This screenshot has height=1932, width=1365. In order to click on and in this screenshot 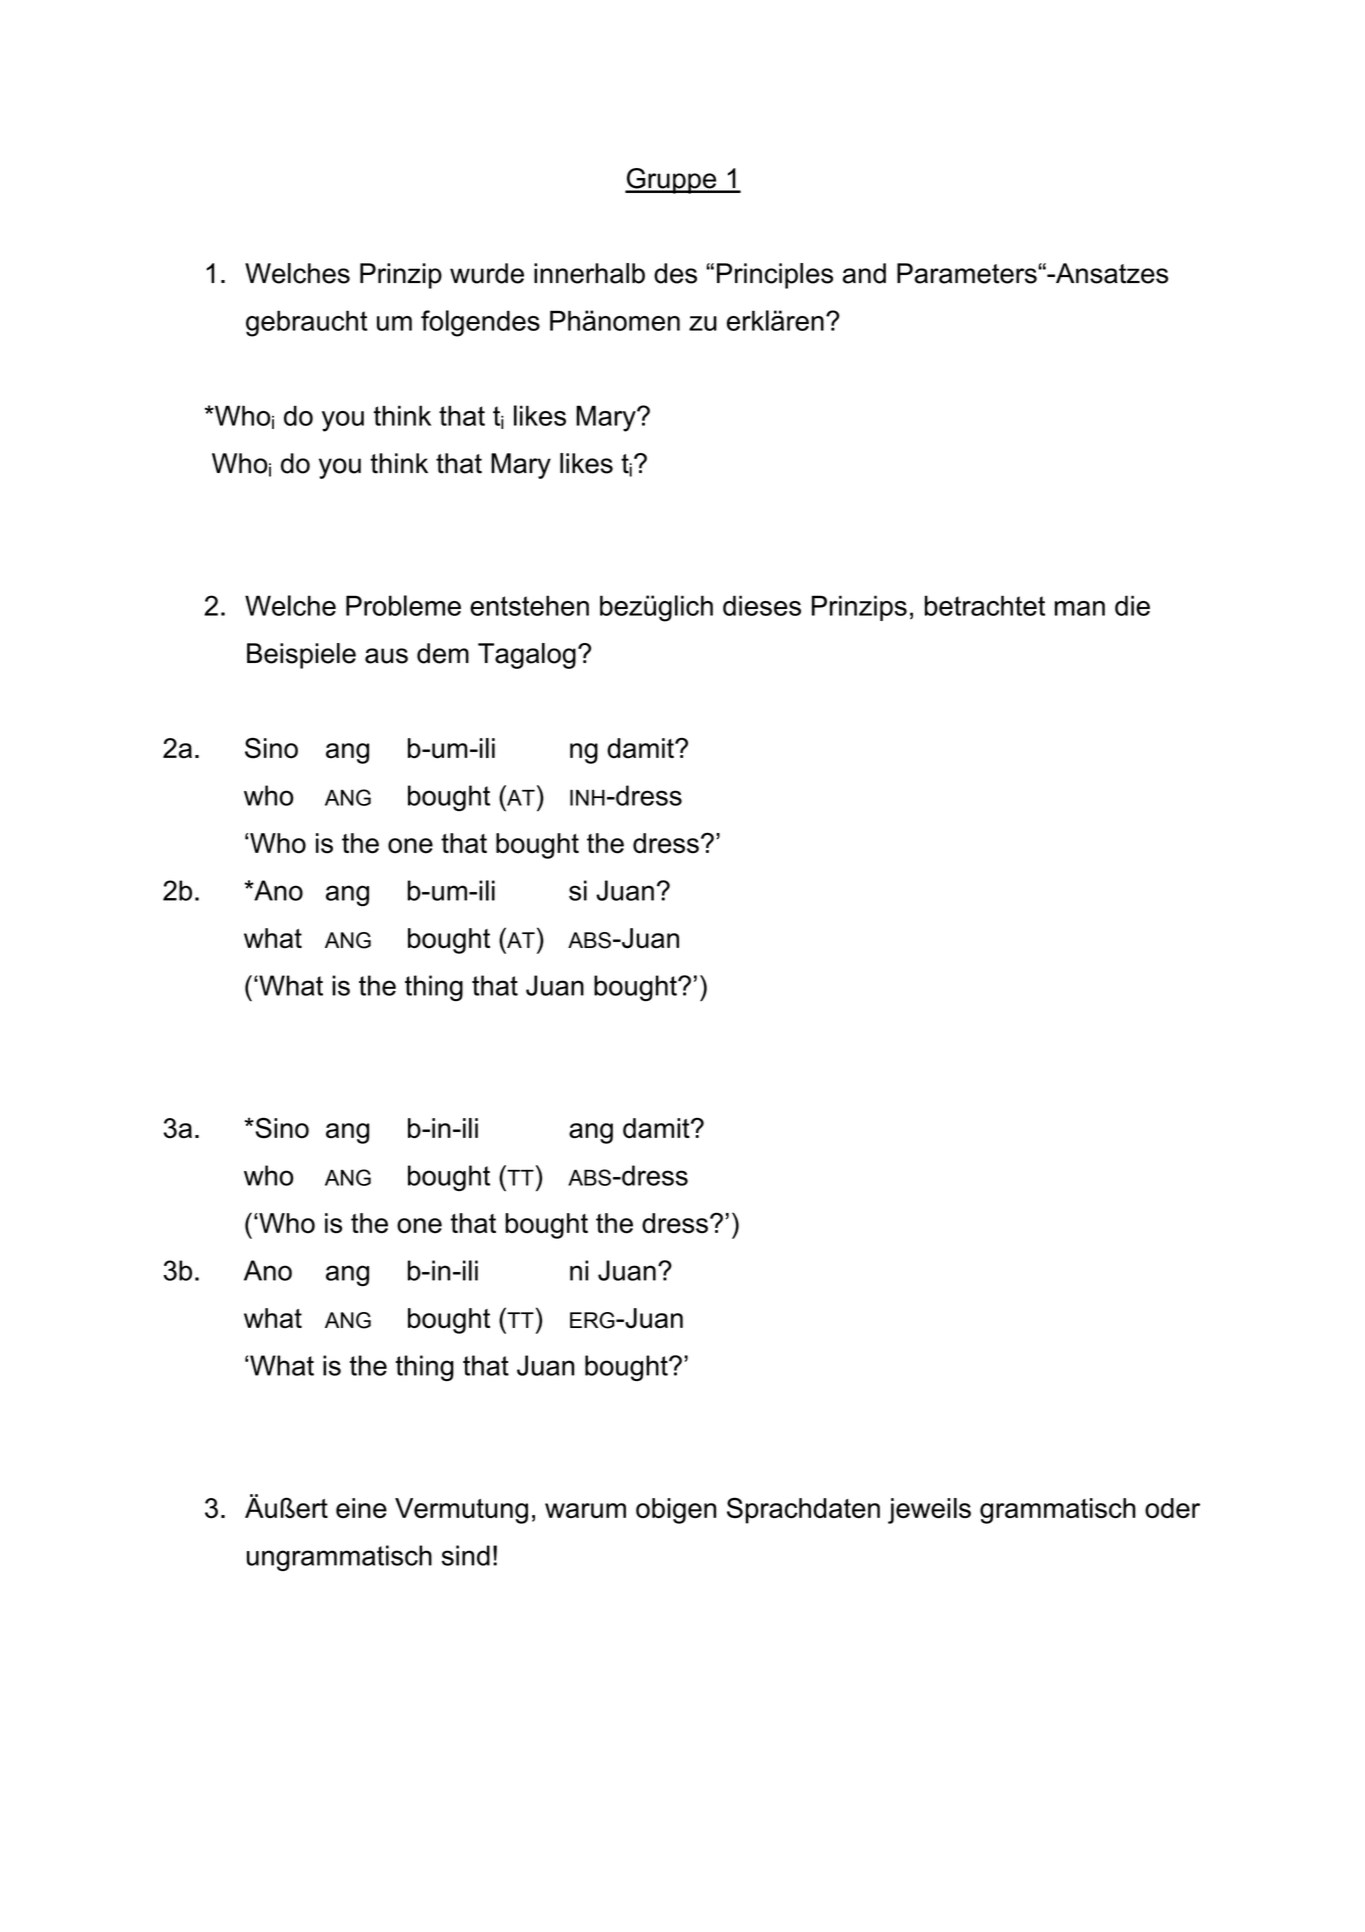, I will do `click(864, 273)`.
